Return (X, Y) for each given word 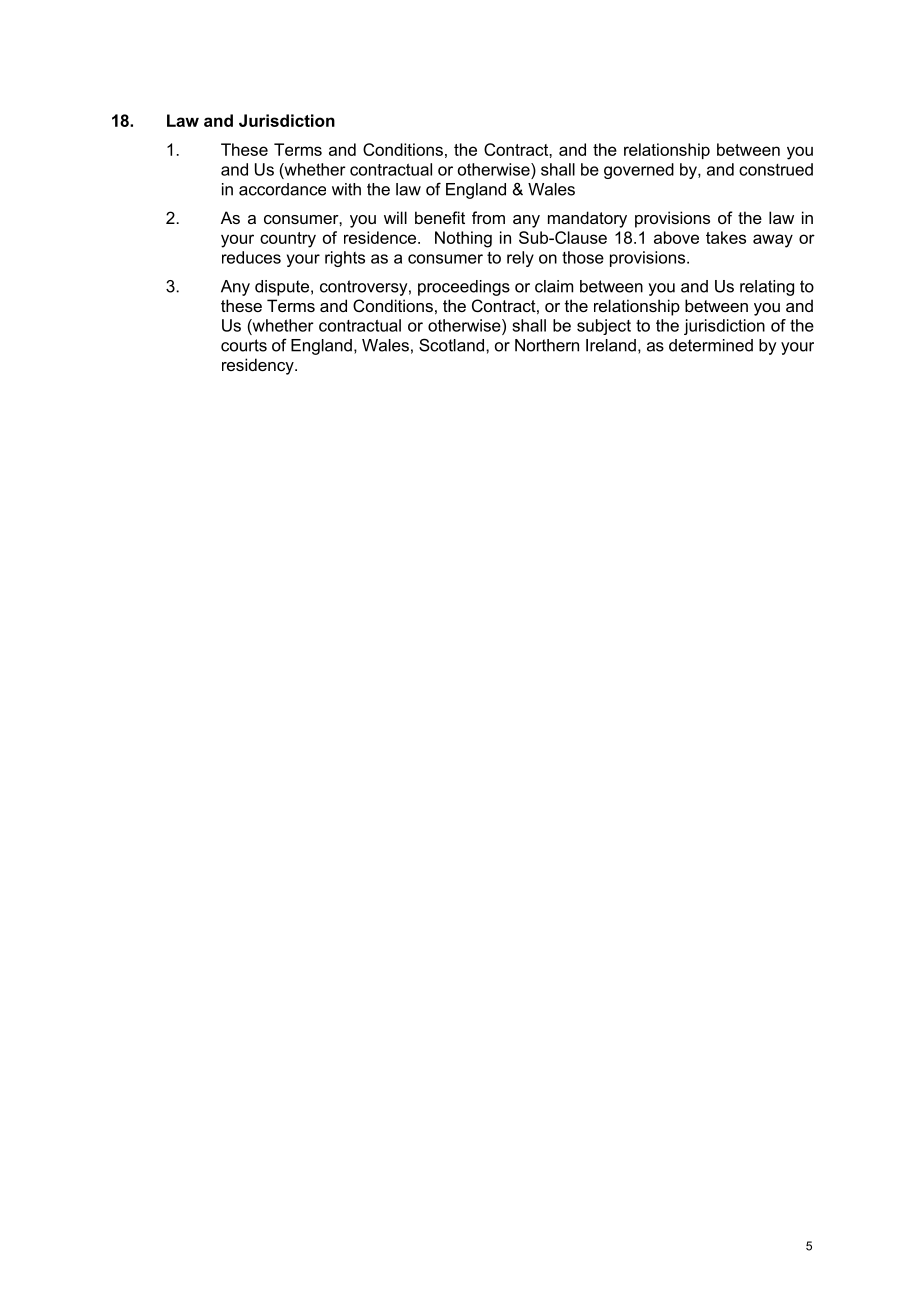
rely (520, 259)
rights (345, 259)
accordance (282, 189)
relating (767, 288)
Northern (547, 345)
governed (639, 171)
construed (776, 169)
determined (711, 345)
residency (259, 366)
